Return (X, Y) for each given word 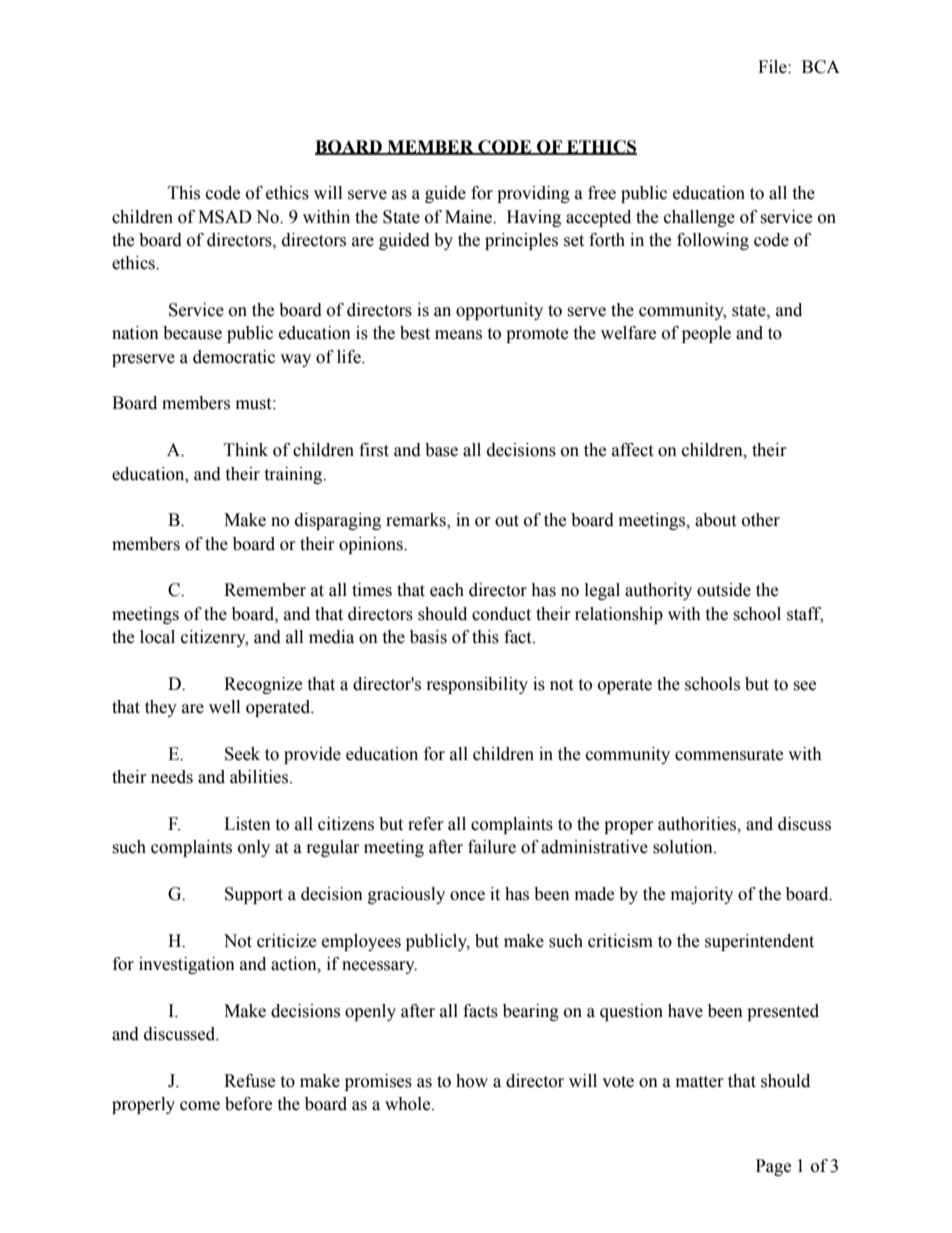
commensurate (729, 755)
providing (533, 194)
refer (426, 824)
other (761, 520)
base (441, 450)
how (472, 1081)
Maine (470, 217)
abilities (260, 777)
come (200, 1106)
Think (246, 449)
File (773, 67)
